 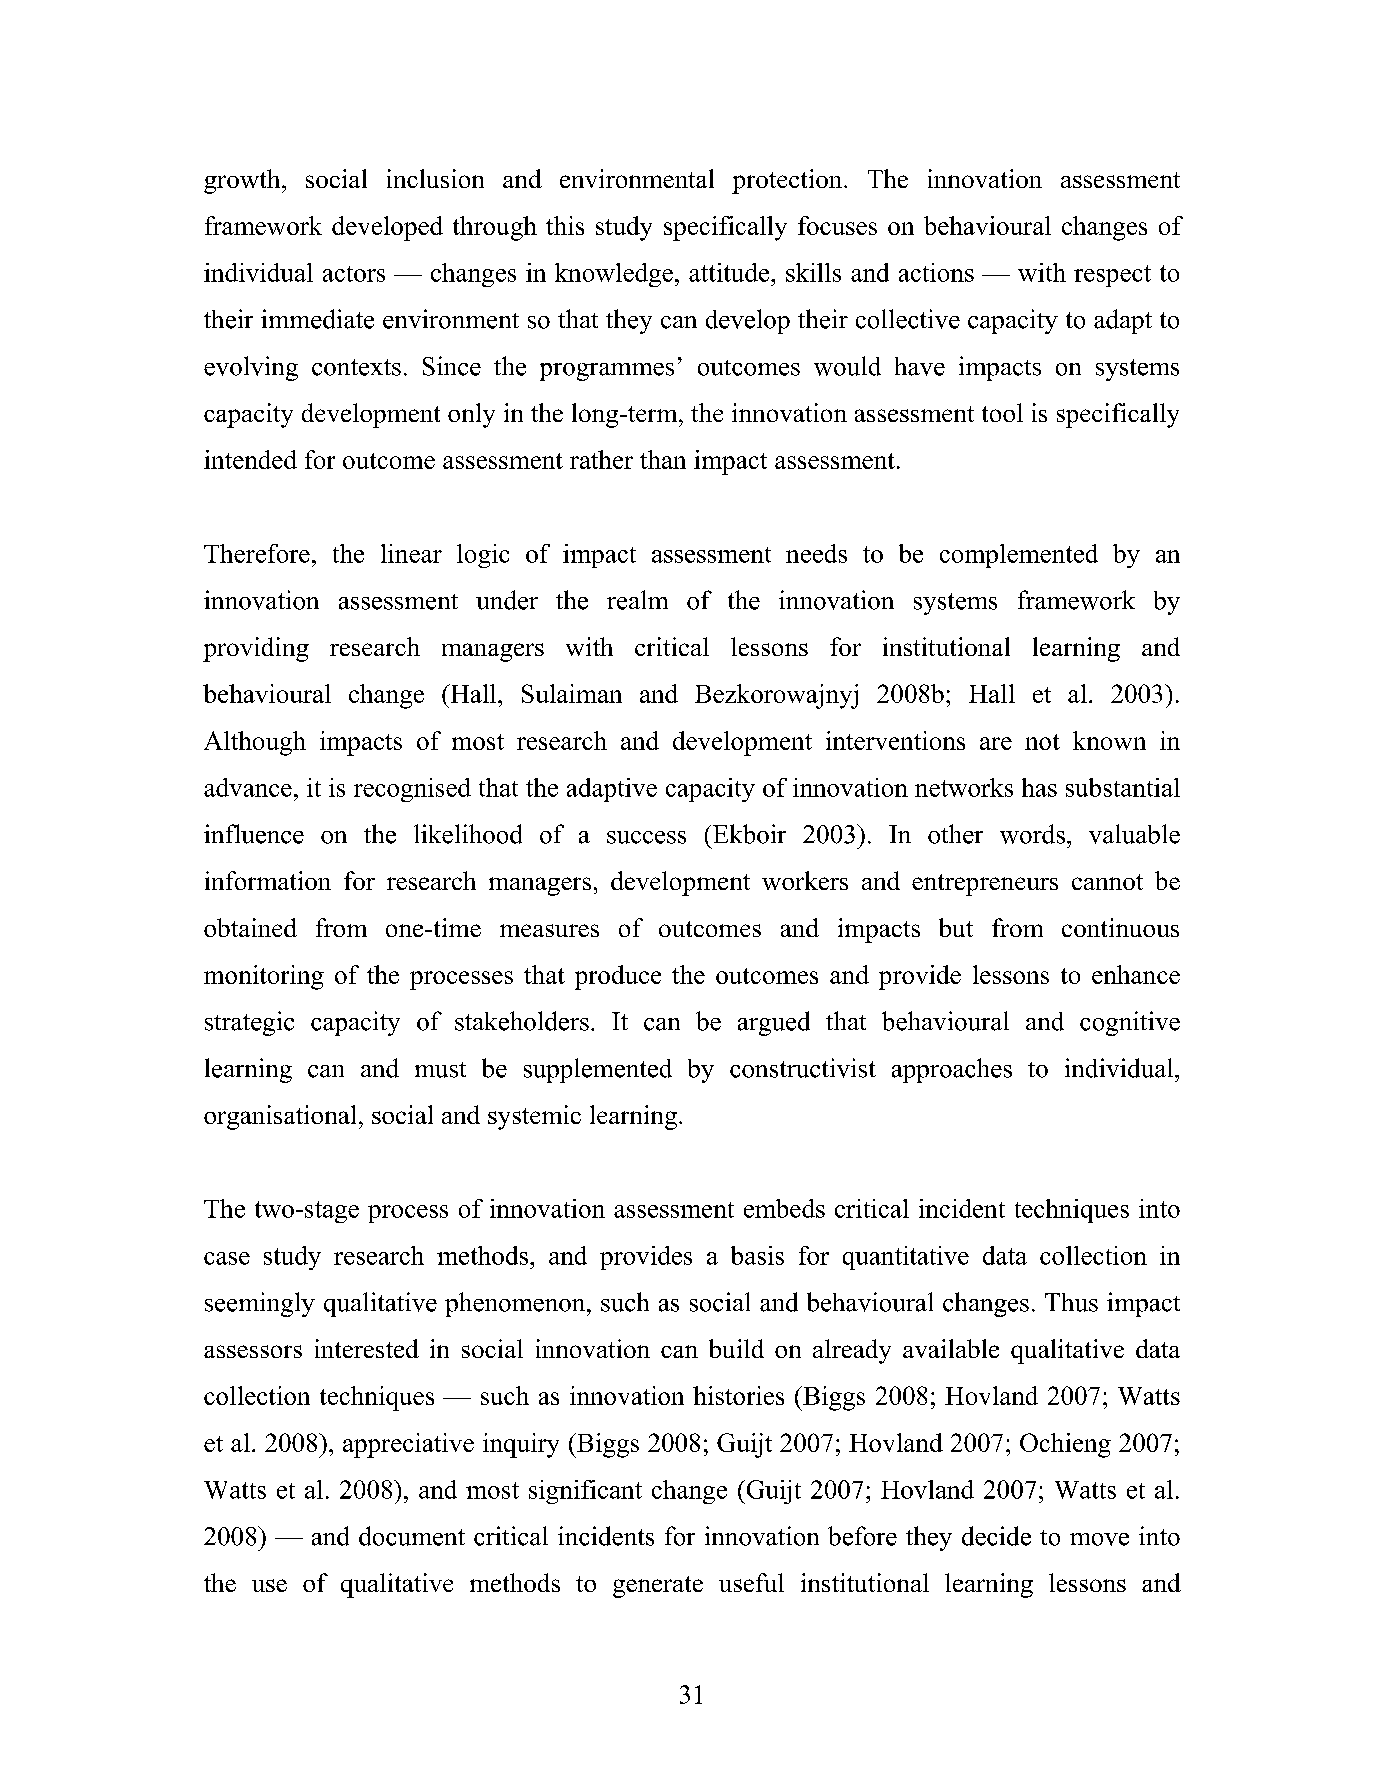 What do you see at coordinates (354, 274) in the screenshot?
I see `actors` at bounding box center [354, 274].
